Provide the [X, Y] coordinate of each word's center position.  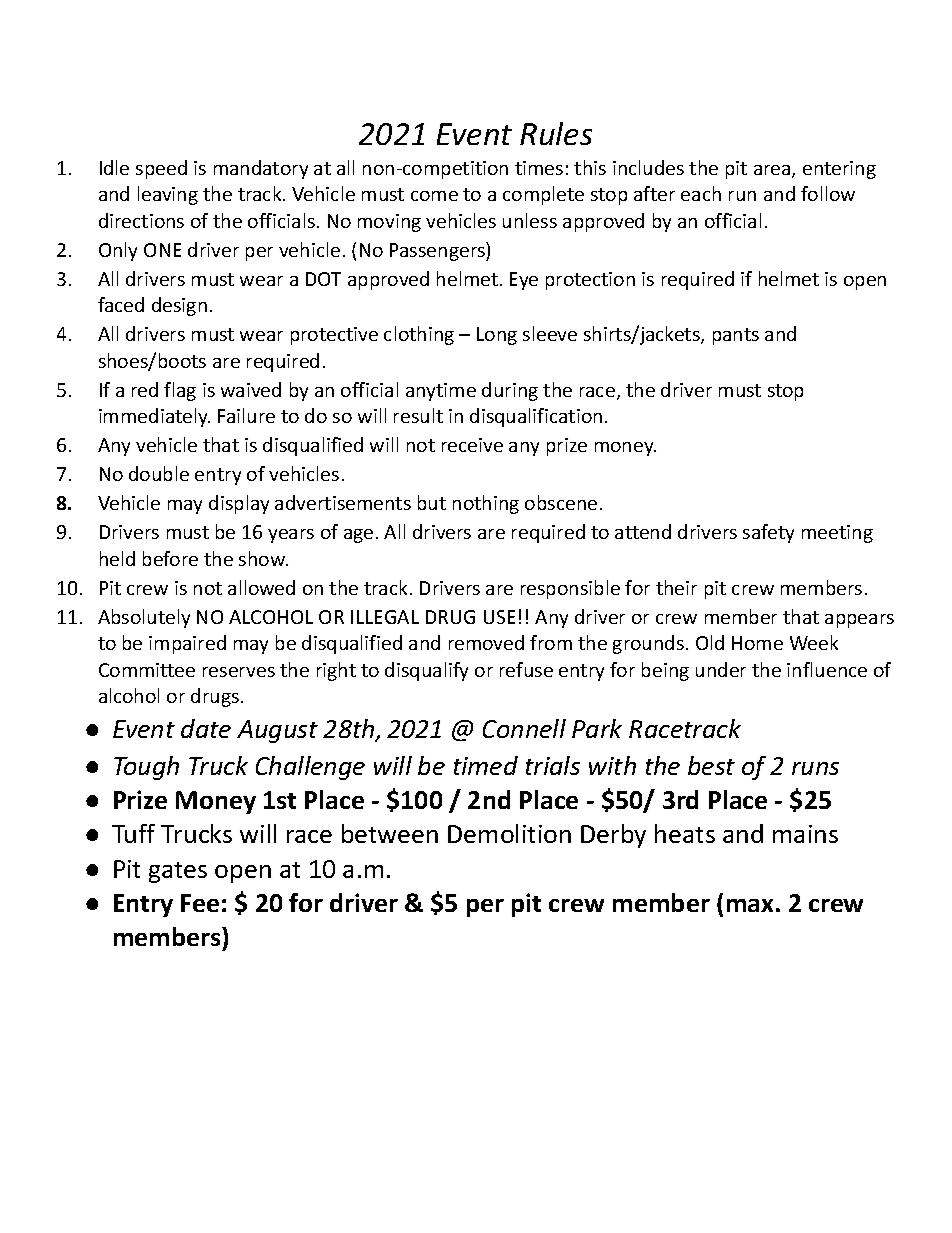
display [239, 504]
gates [178, 872]
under [721, 669]
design [179, 306]
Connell [524, 728]
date [206, 728]
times [539, 168]
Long [497, 336]
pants [736, 336]
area [773, 171]
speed [161, 169]
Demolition [509, 833]
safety [768, 533]
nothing [486, 504]
